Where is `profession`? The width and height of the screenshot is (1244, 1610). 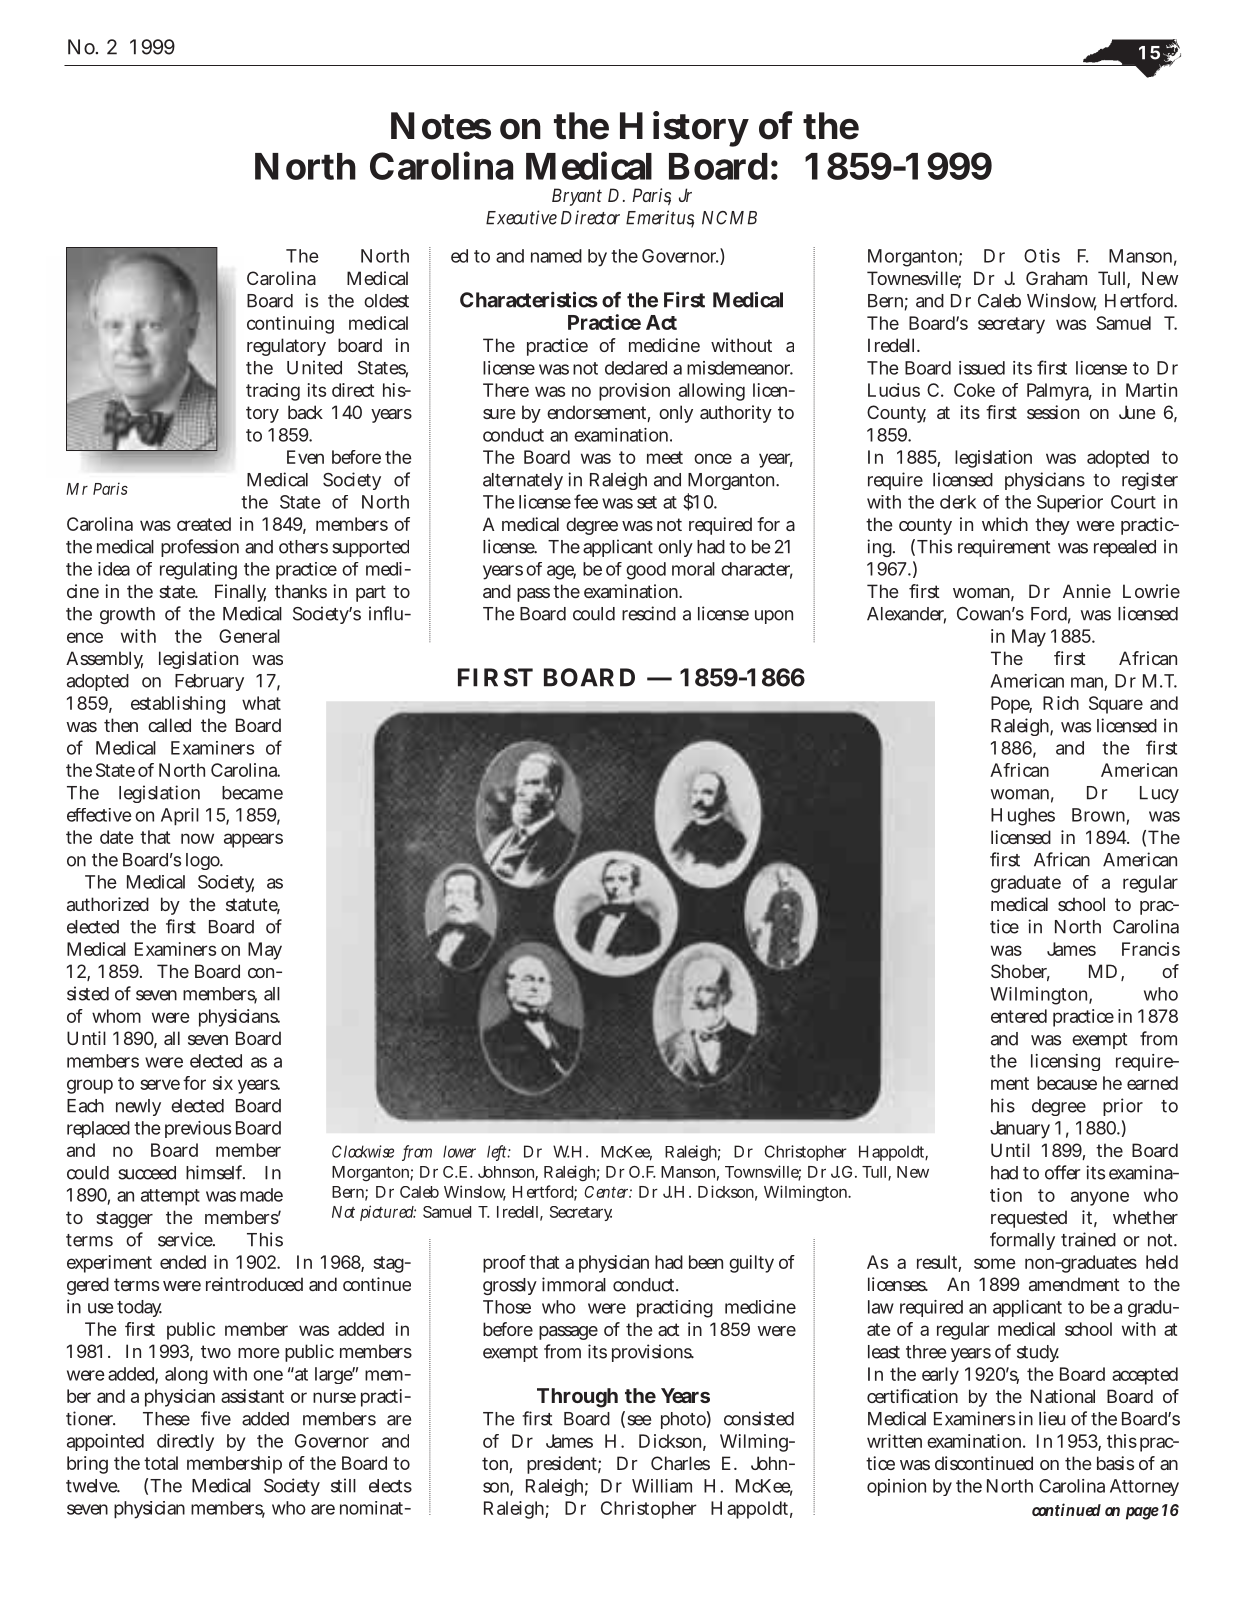 profession is located at coordinates (200, 548).
